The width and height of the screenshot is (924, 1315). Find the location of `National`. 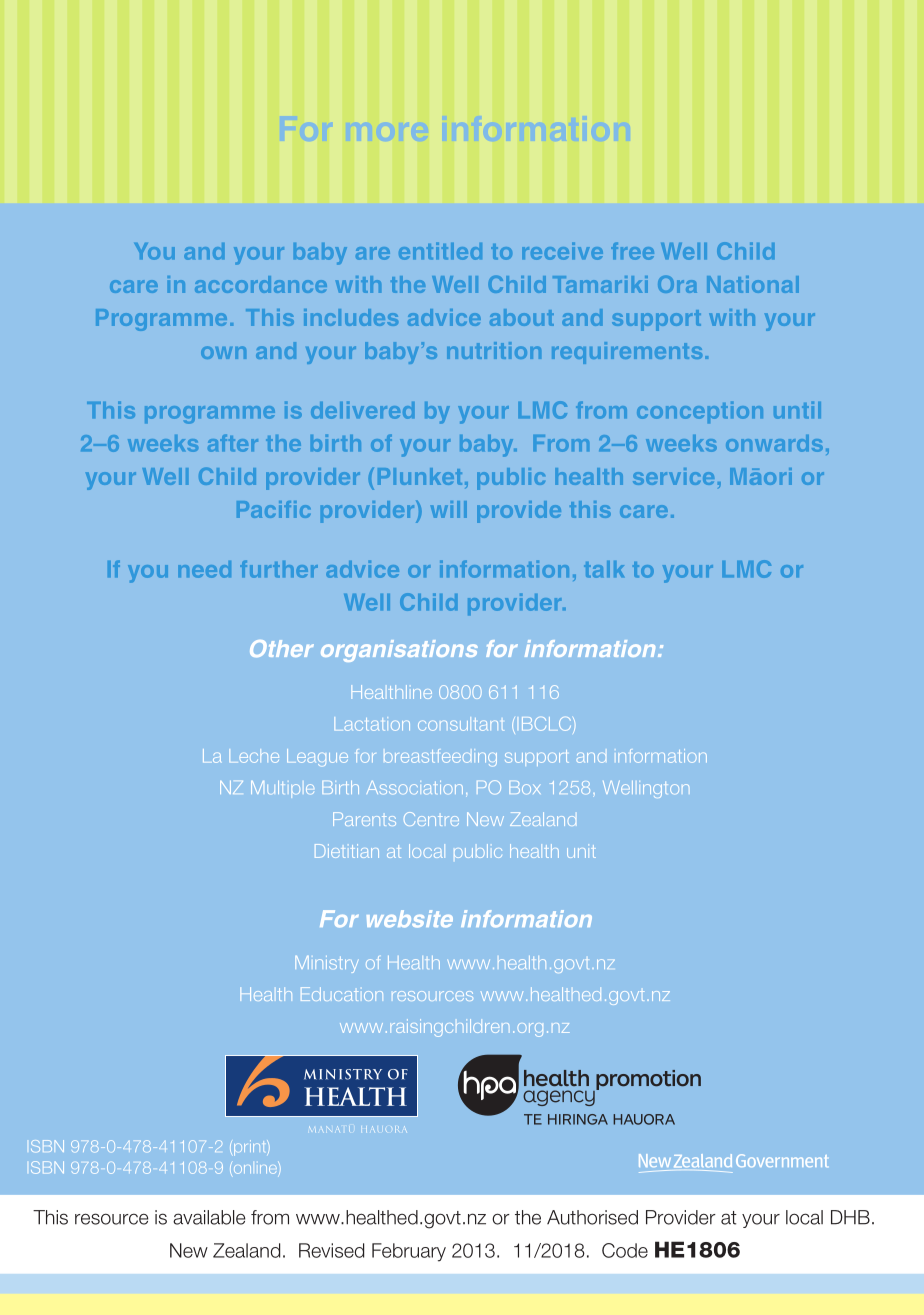

National is located at coordinates (753, 284).
